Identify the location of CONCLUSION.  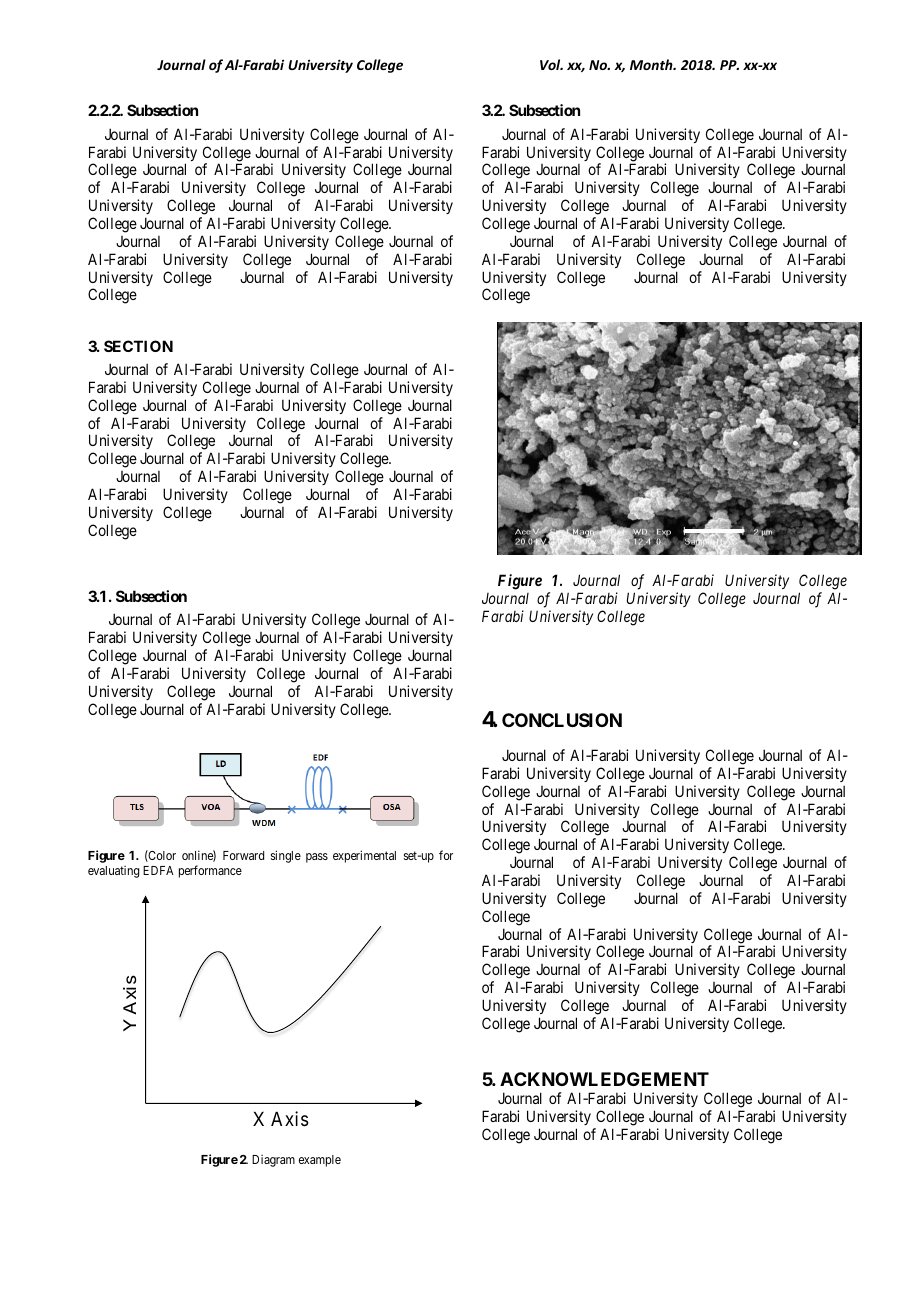
(562, 720).
